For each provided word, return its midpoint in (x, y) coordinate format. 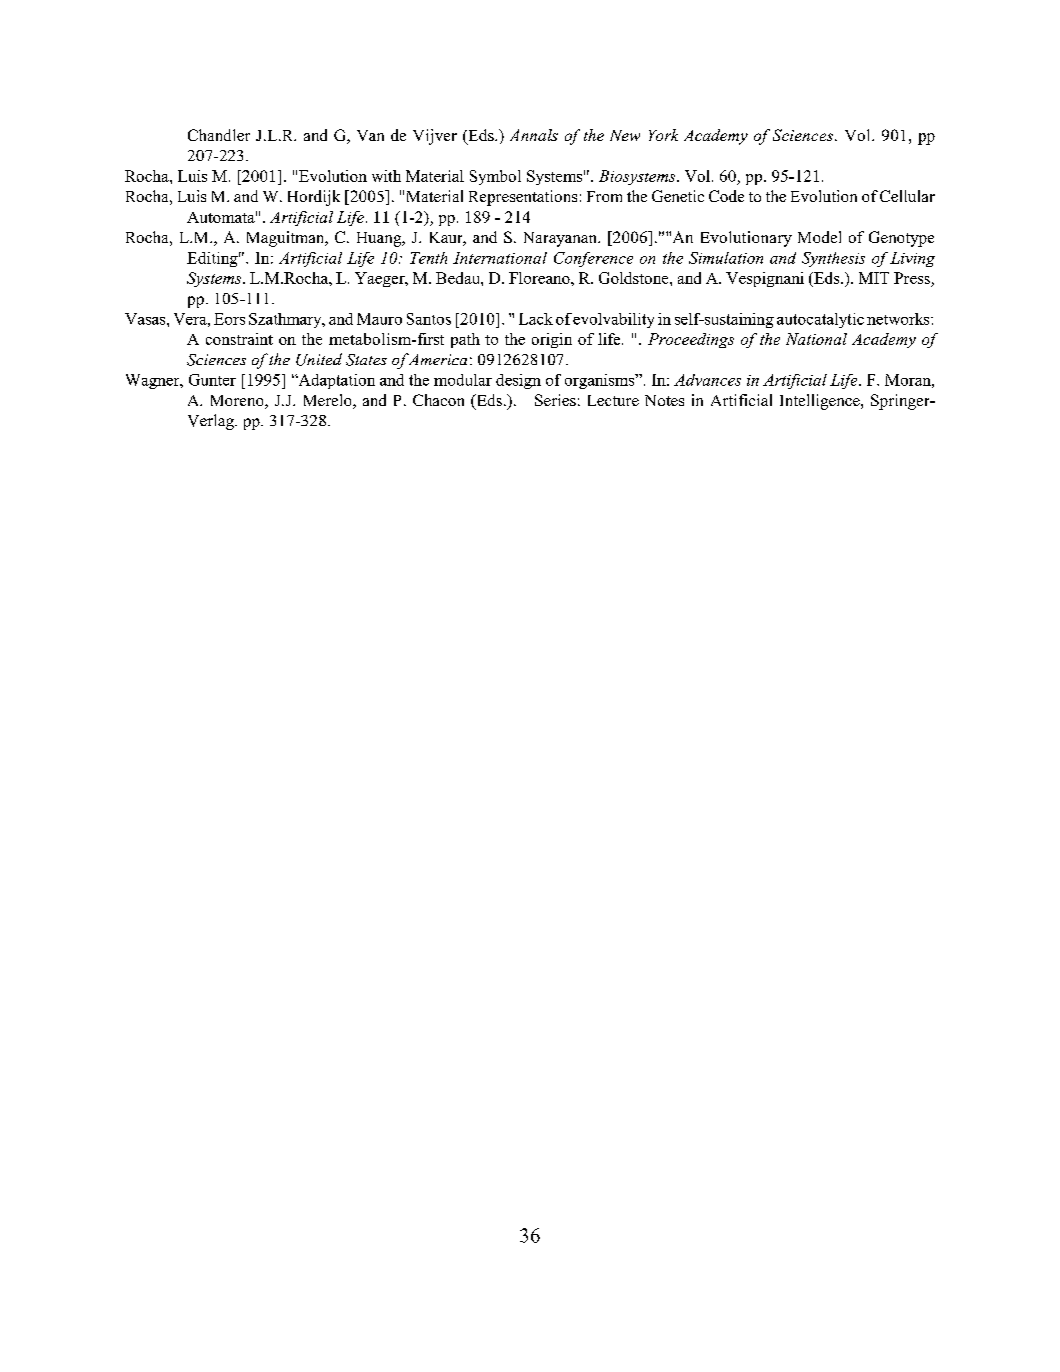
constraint (239, 339)
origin (552, 340)
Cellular (907, 196)
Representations (523, 198)
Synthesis (833, 259)
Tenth (428, 258)
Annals (534, 135)
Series (555, 400)
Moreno (238, 402)
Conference (593, 259)
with (386, 176)
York (663, 135)
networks (899, 319)
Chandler (219, 135)
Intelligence (821, 402)
